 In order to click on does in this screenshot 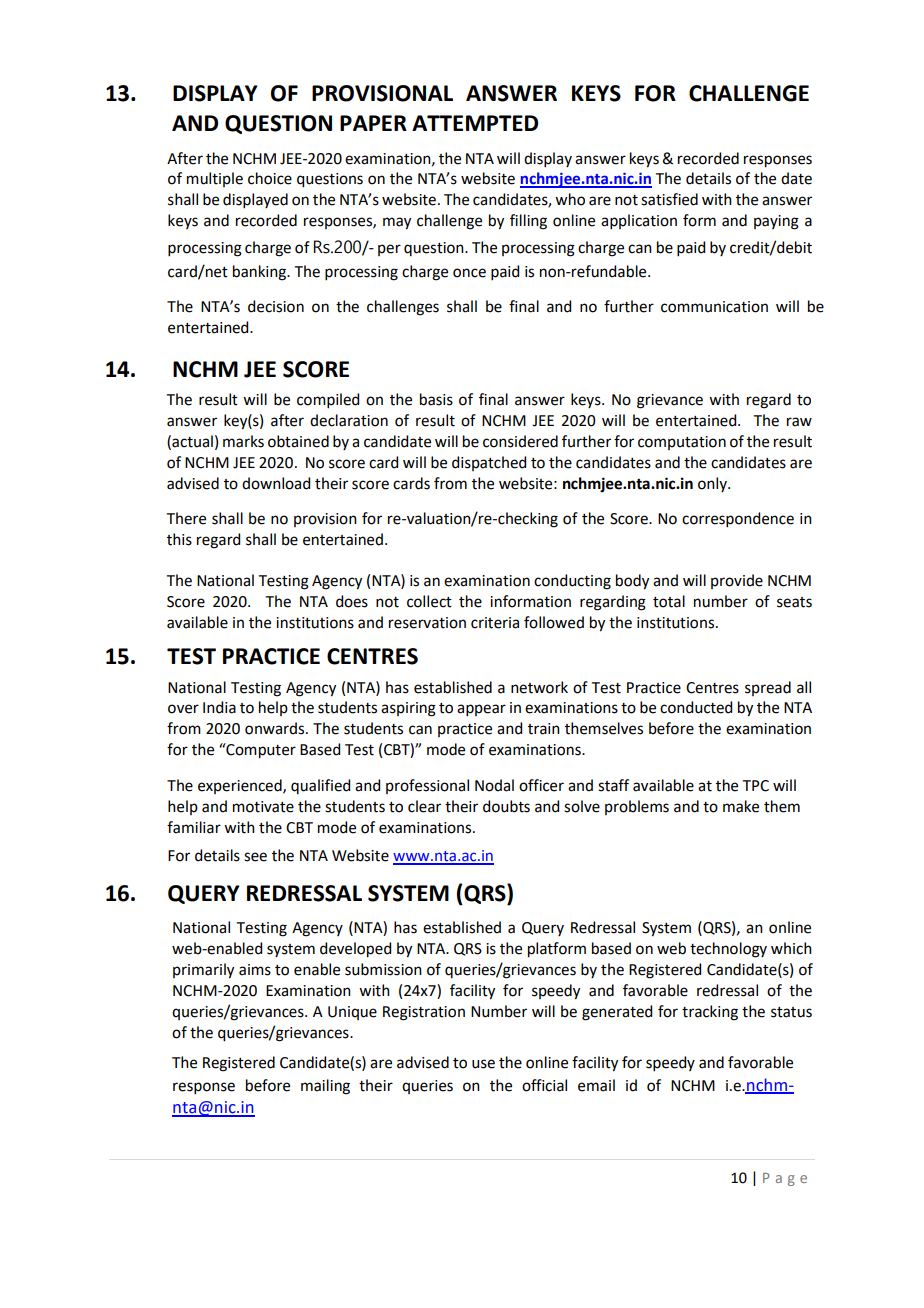, I will do `click(352, 601)`.
